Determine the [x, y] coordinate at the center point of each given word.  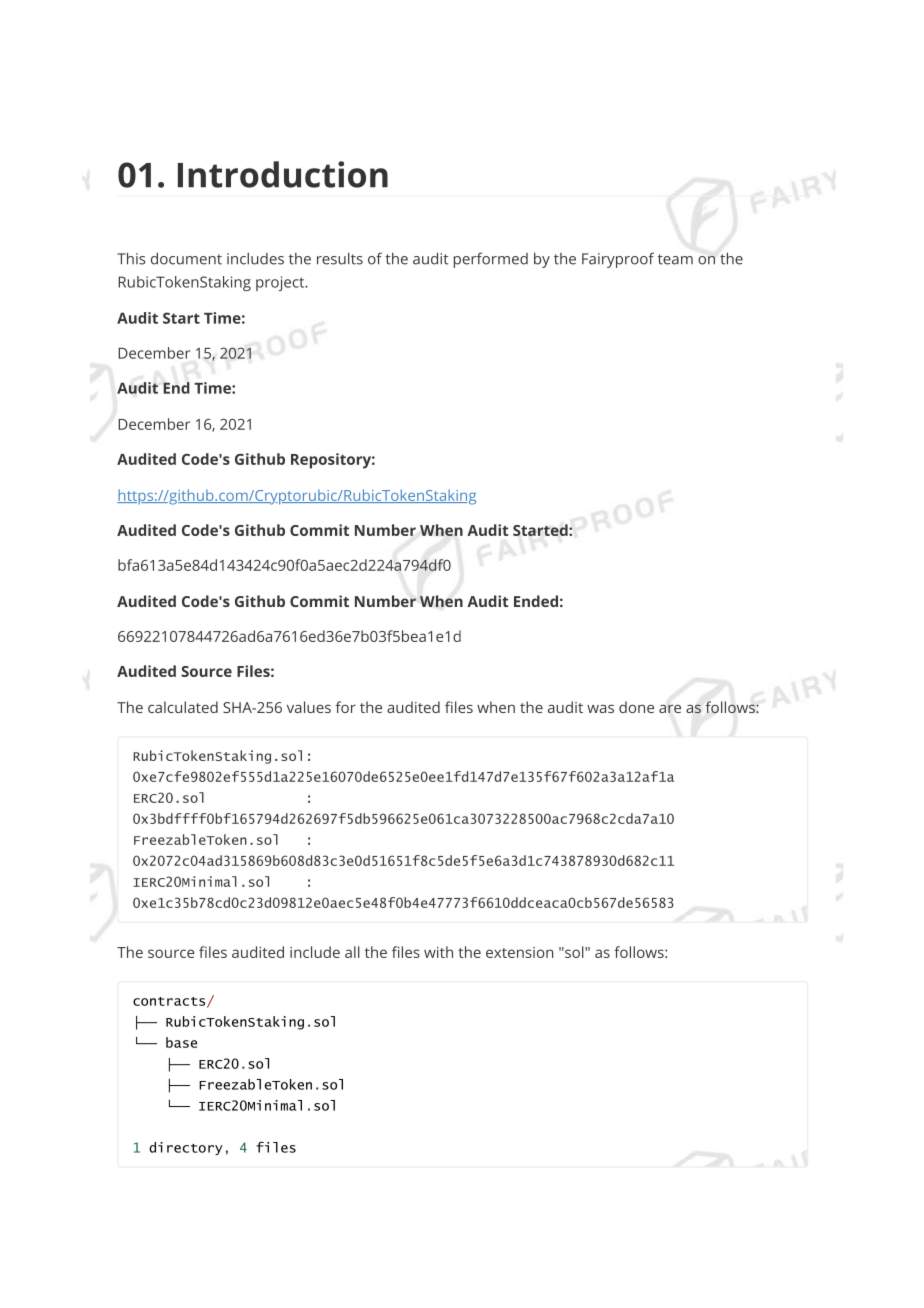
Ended [536, 601]
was [600, 708]
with [438, 952]
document [186, 258]
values [309, 707]
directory [186, 1148]
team [675, 259]
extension [519, 952]
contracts [170, 1002]
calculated [183, 707]
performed [491, 260]
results [340, 258]
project [281, 283]
